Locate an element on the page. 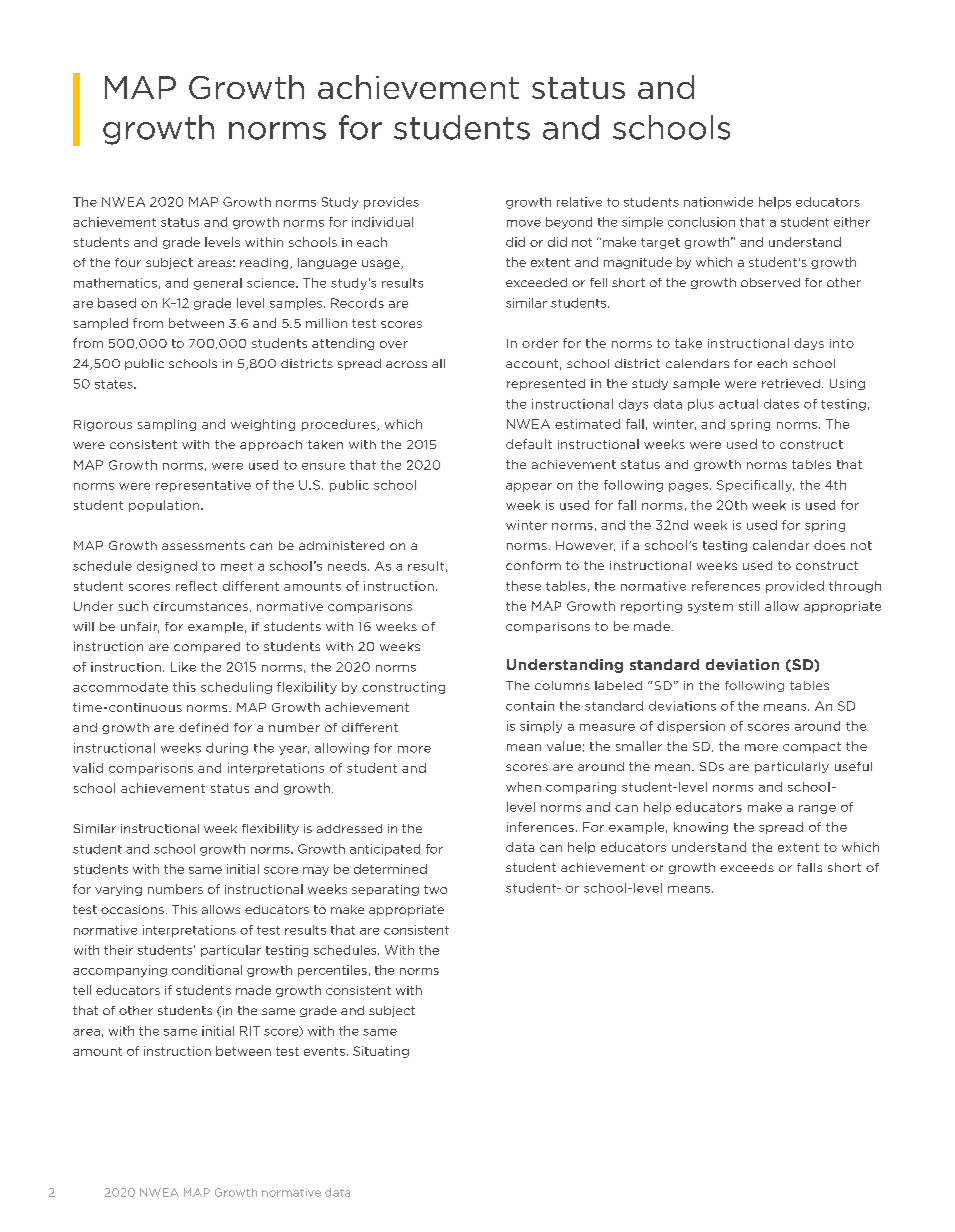 The image size is (955, 1232). move is located at coordinates (524, 223).
